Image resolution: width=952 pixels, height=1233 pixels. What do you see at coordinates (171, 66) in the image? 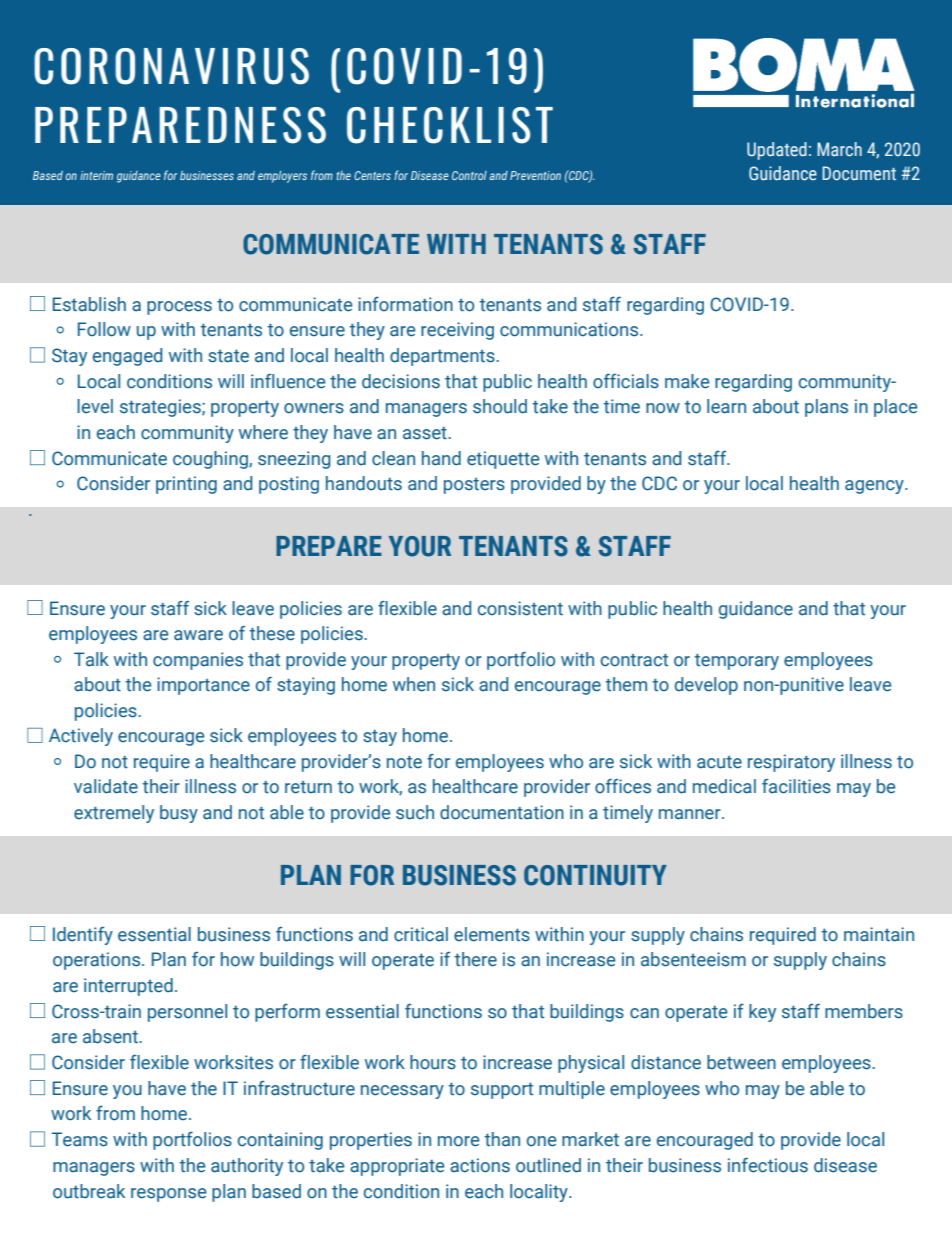
I see `CORONAVIRUS` at bounding box center [171, 66].
